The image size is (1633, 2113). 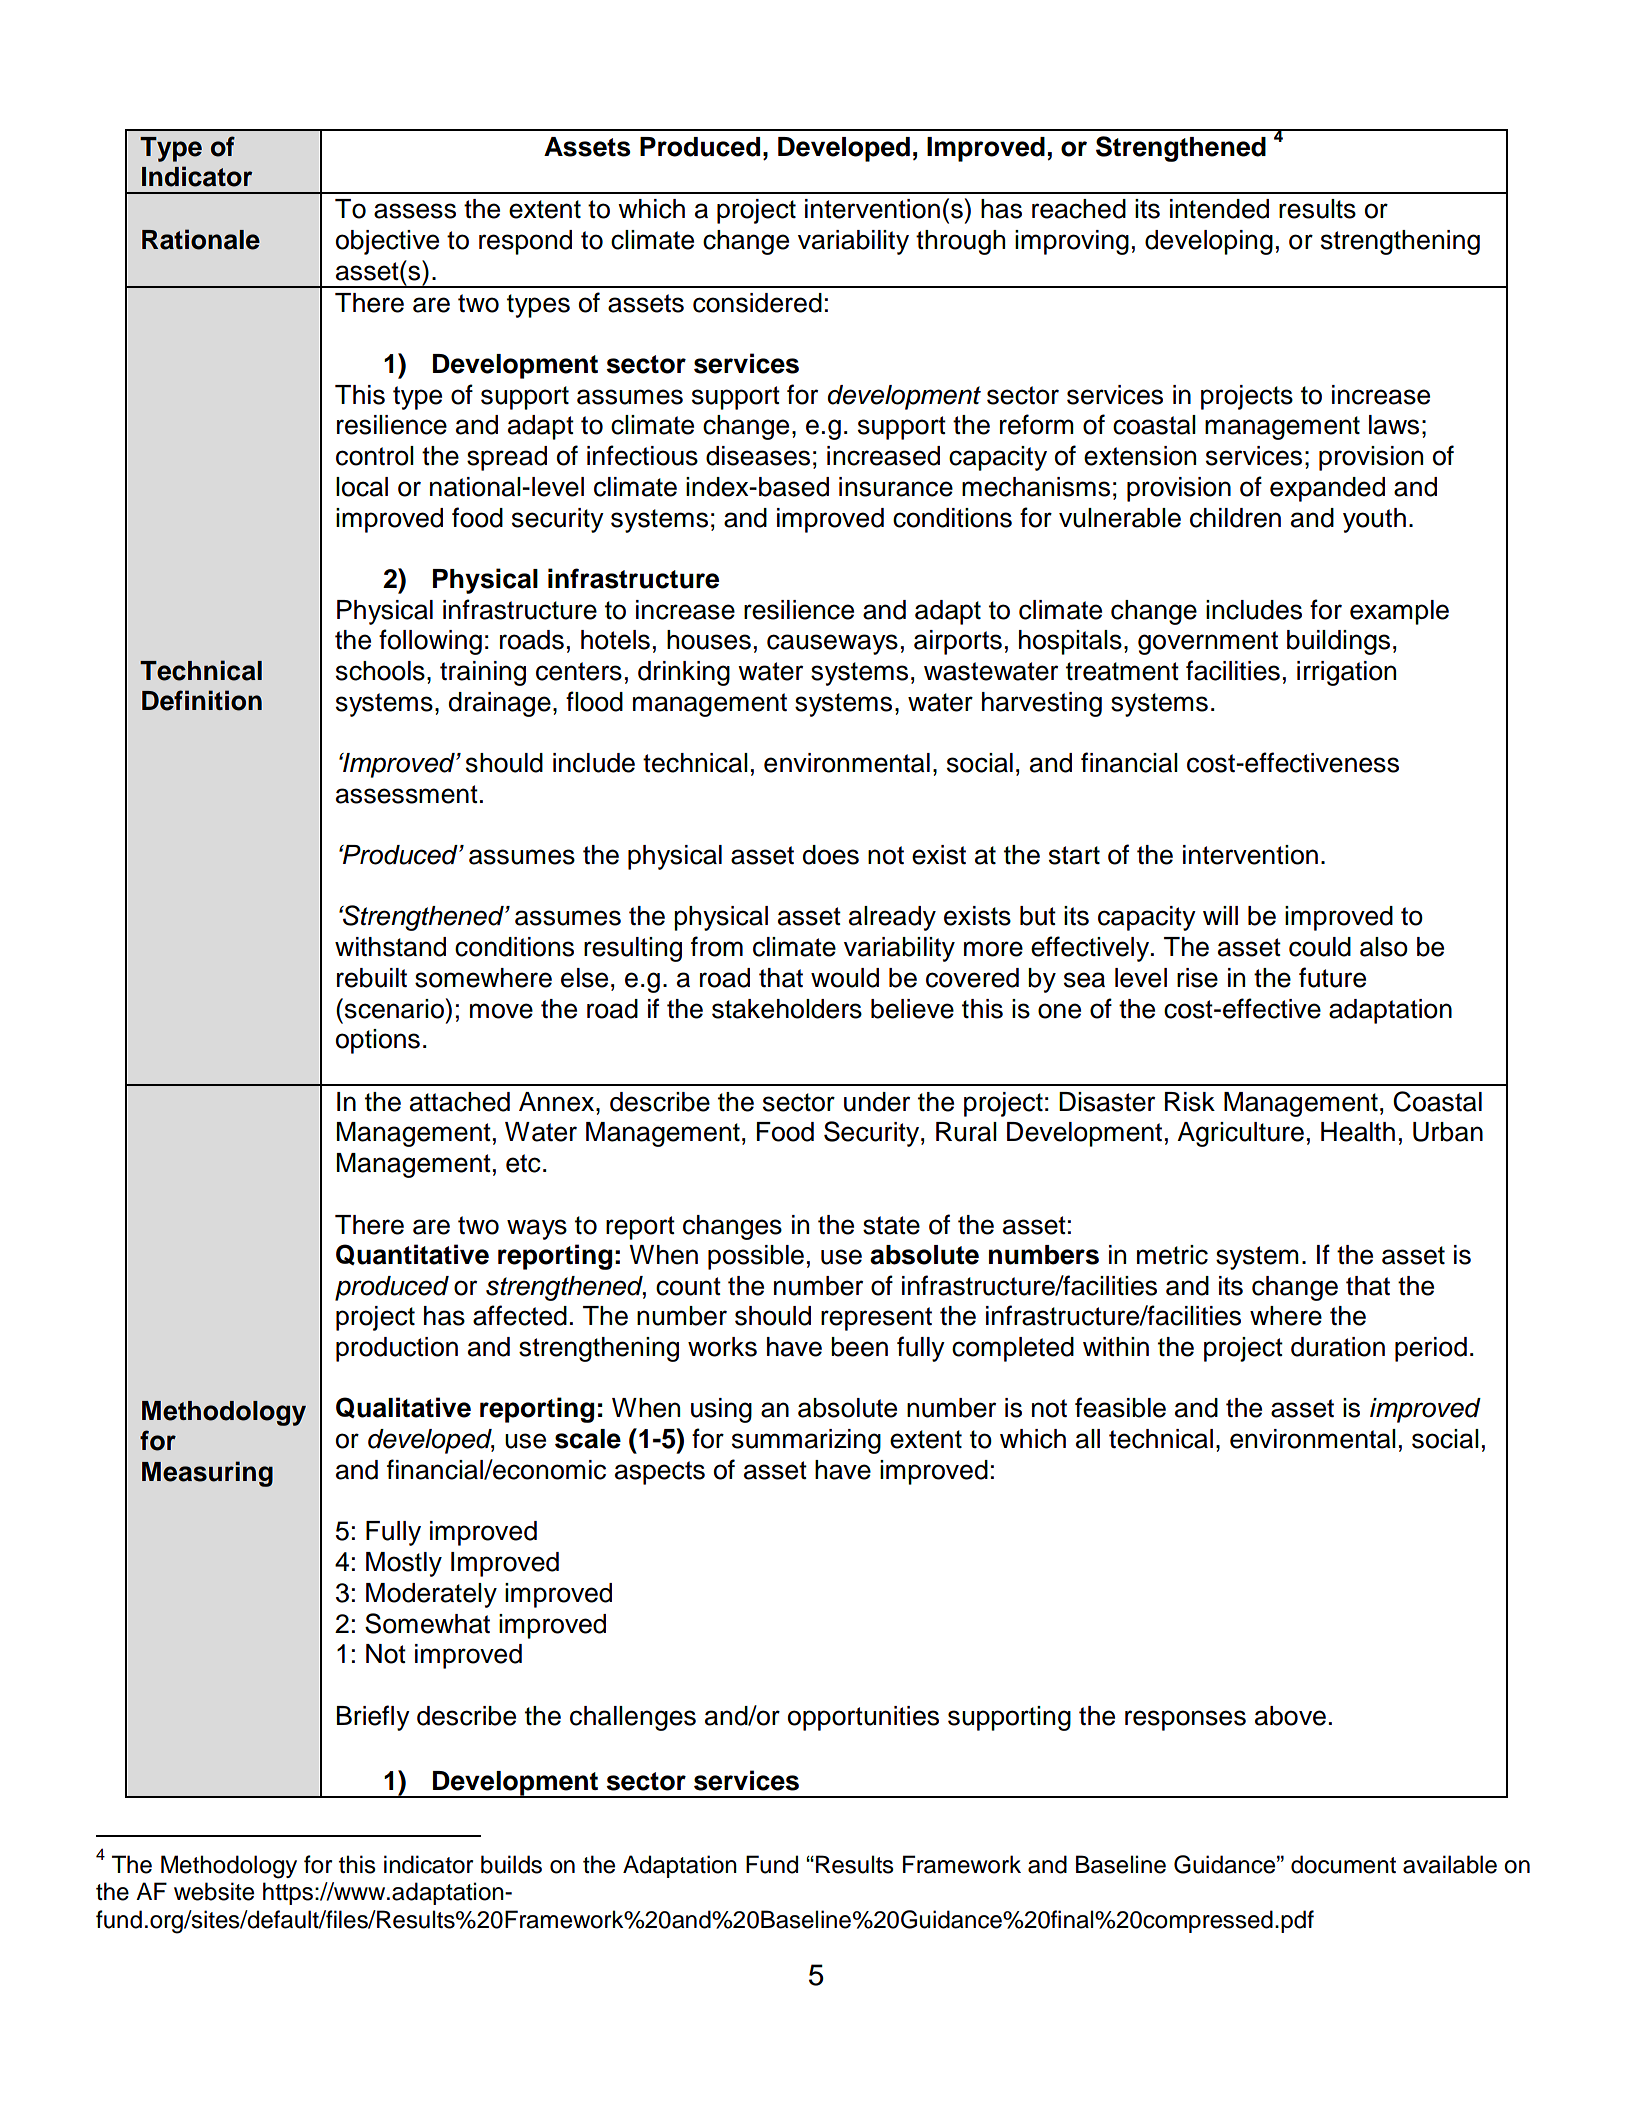 What do you see at coordinates (757, 303) in the screenshot?
I see `considered` at bounding box center [757, 303].
